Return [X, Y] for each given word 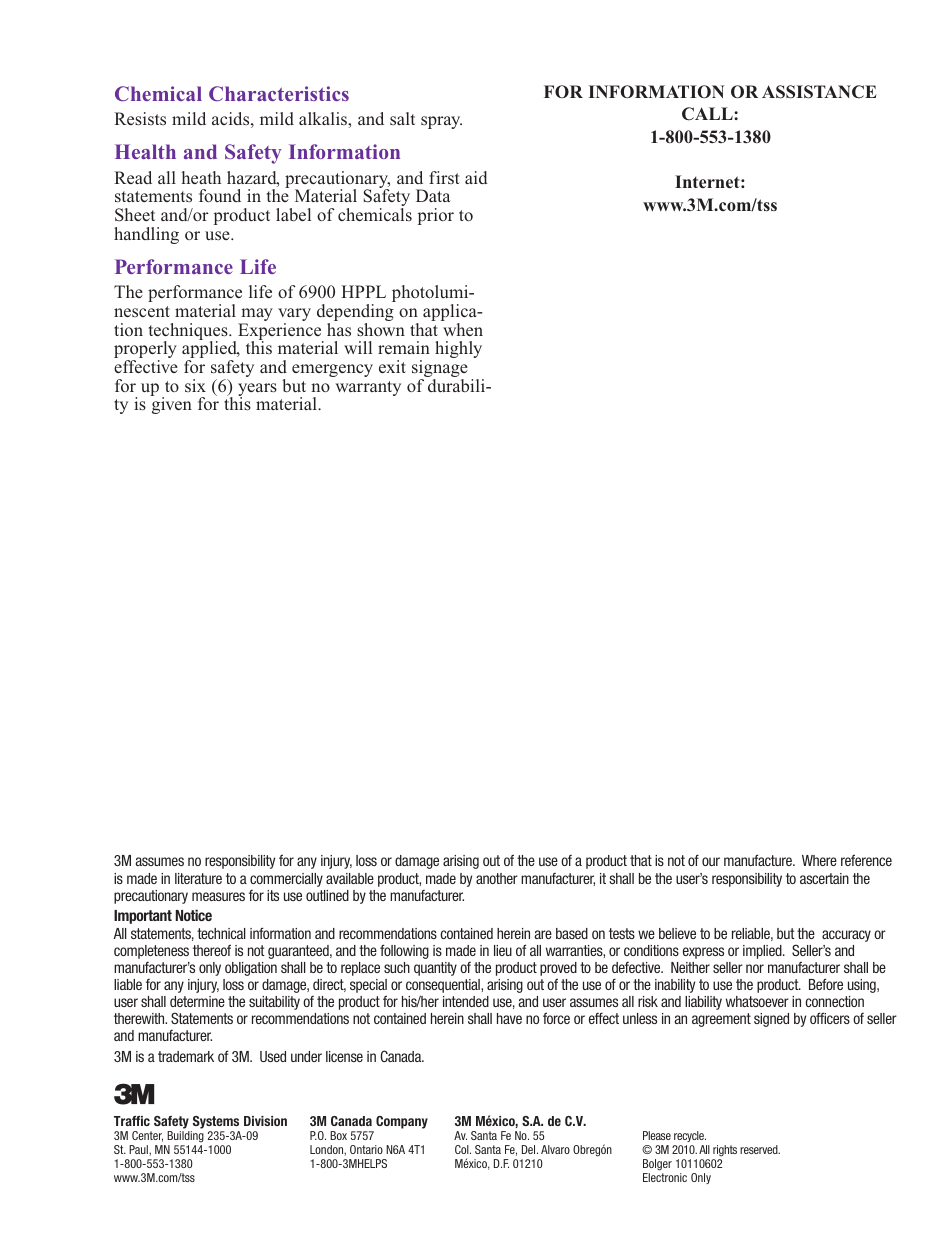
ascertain [824, 878]
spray [441, 122]
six [195, 385]
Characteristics [279, 93]
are [543, 934]
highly [458, 349]
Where [819, 860]
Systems [215, 1124]
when [463, 329]
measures [218, 896]
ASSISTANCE [819, 92]
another [497, 878]
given [171, 404]
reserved [760, 1149]
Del [530, 1149]
